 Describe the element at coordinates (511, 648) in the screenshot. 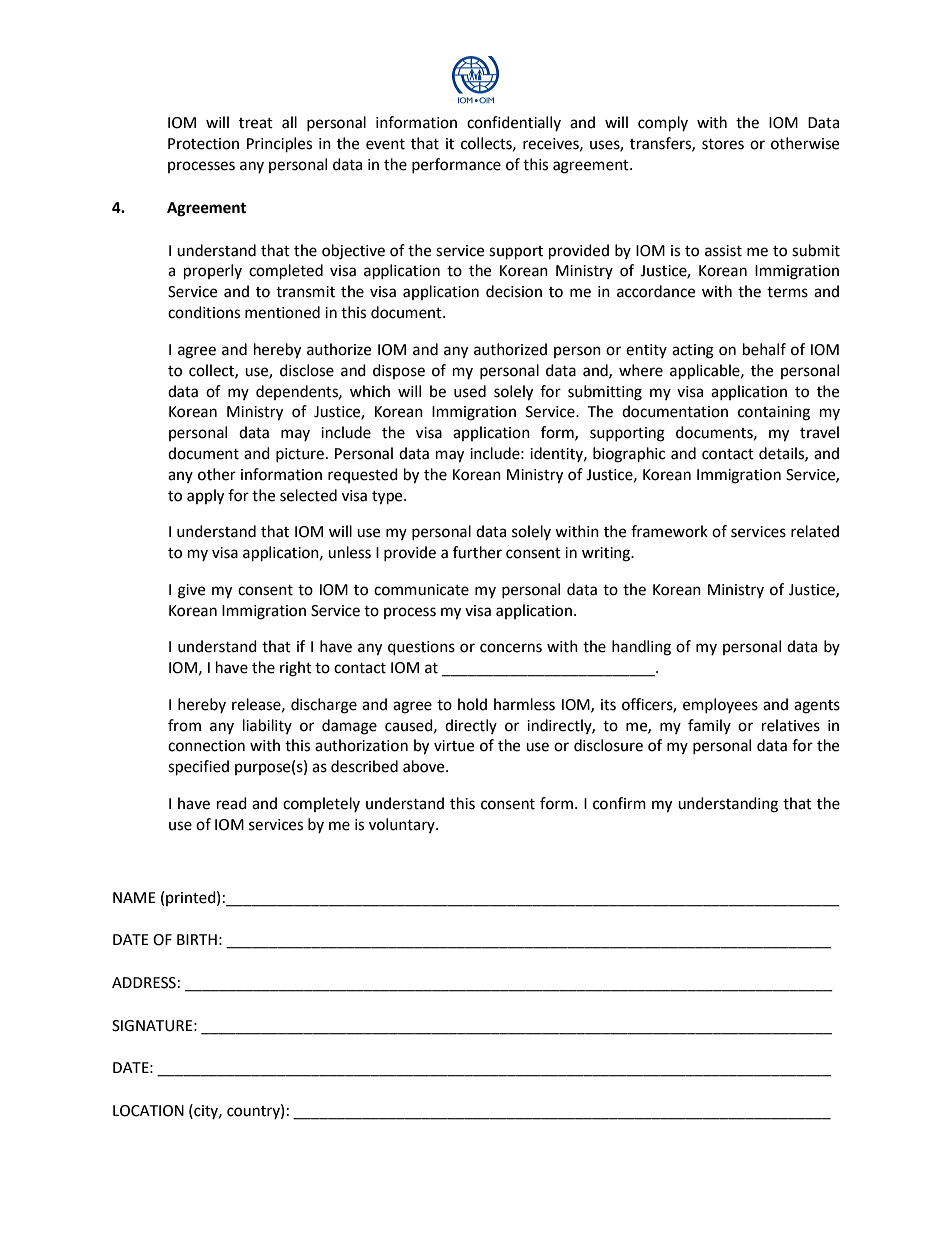

I see `concerns` at that location.
